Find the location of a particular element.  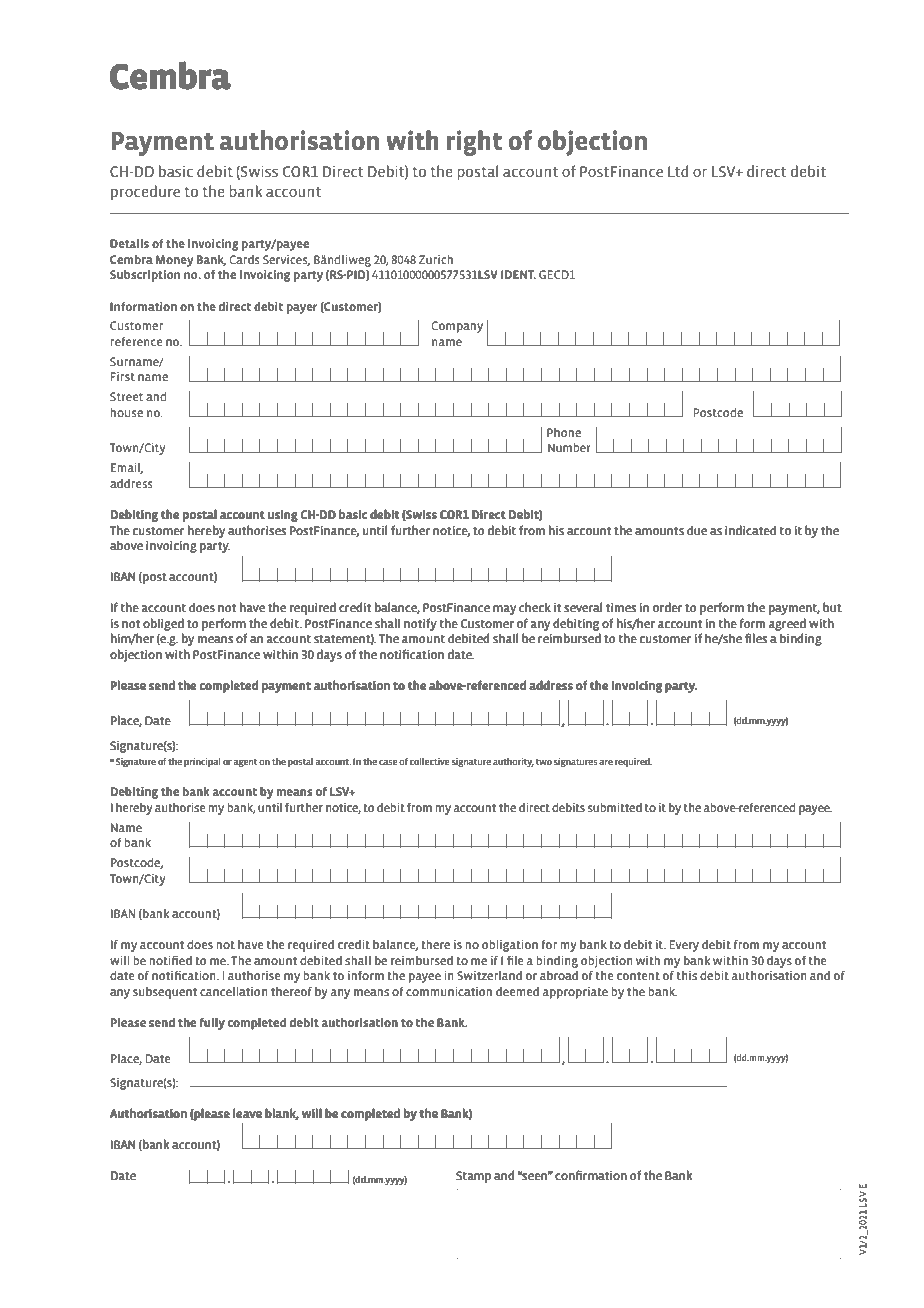

Every is located at coordinates (684, 946).
